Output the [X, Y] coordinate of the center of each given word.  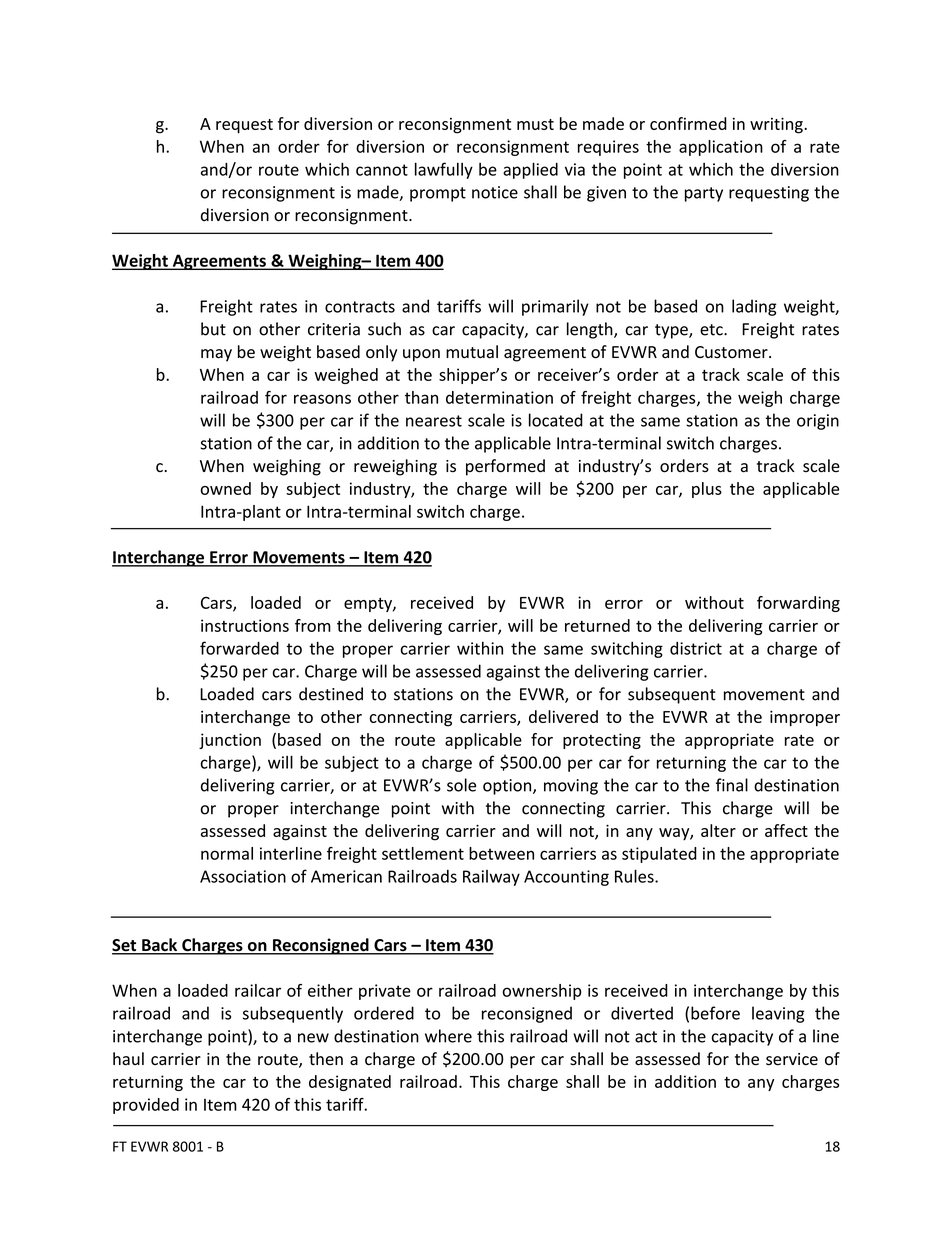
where [448, 1036]
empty [369, 605]
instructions [245, 625]
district [696, 648]
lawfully [444, 170]
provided [146, 1106]
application [721, 148]
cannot [382, 170]
